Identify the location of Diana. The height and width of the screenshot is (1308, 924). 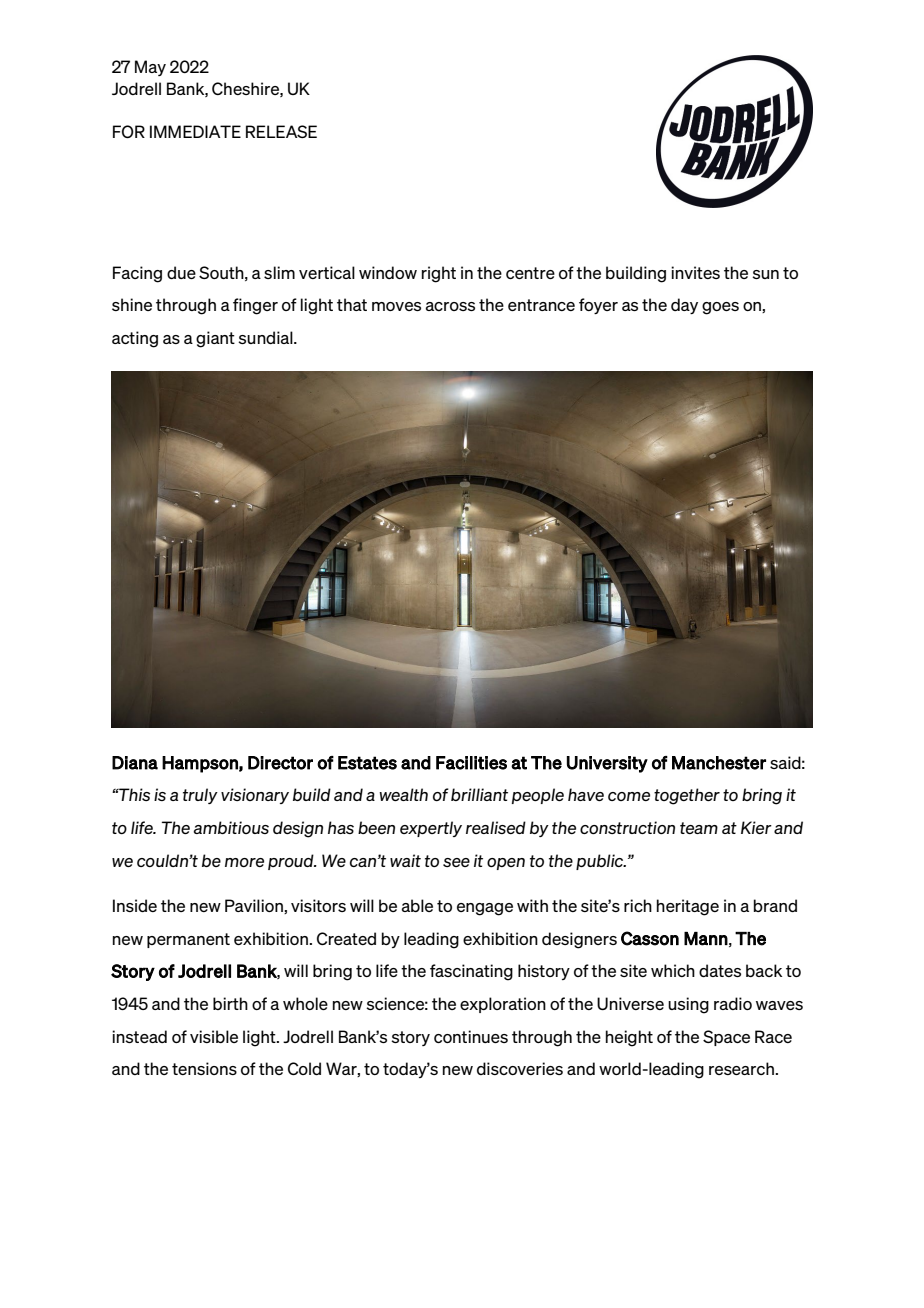
(135, 763).
